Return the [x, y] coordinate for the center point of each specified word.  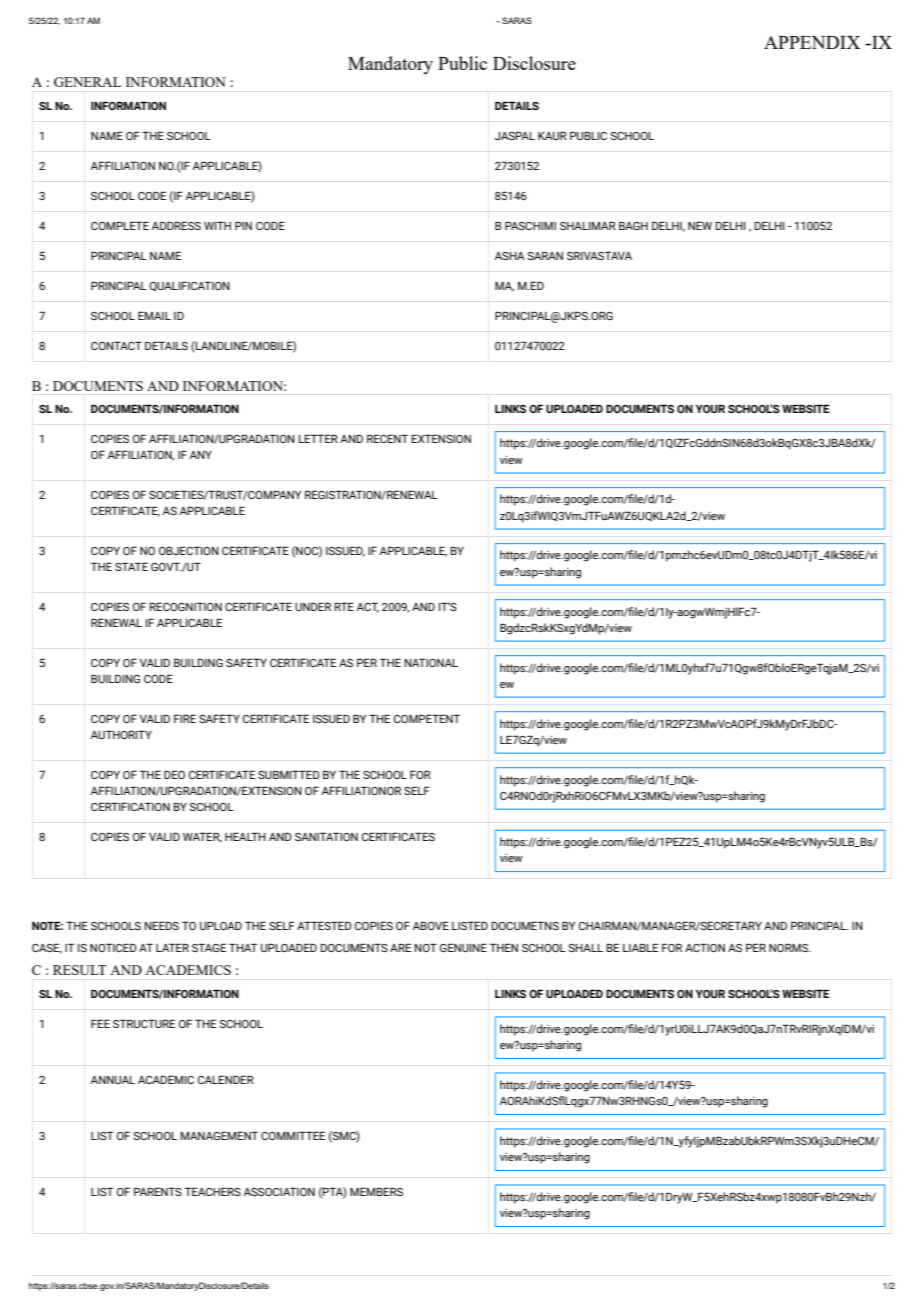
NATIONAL [431, 662]
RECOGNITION [186, 606]
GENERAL [87, 82]
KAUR [552, 135]
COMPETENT [427, 718]
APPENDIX [812, 42]
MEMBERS [376, 1191]
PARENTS [158, 1191]
